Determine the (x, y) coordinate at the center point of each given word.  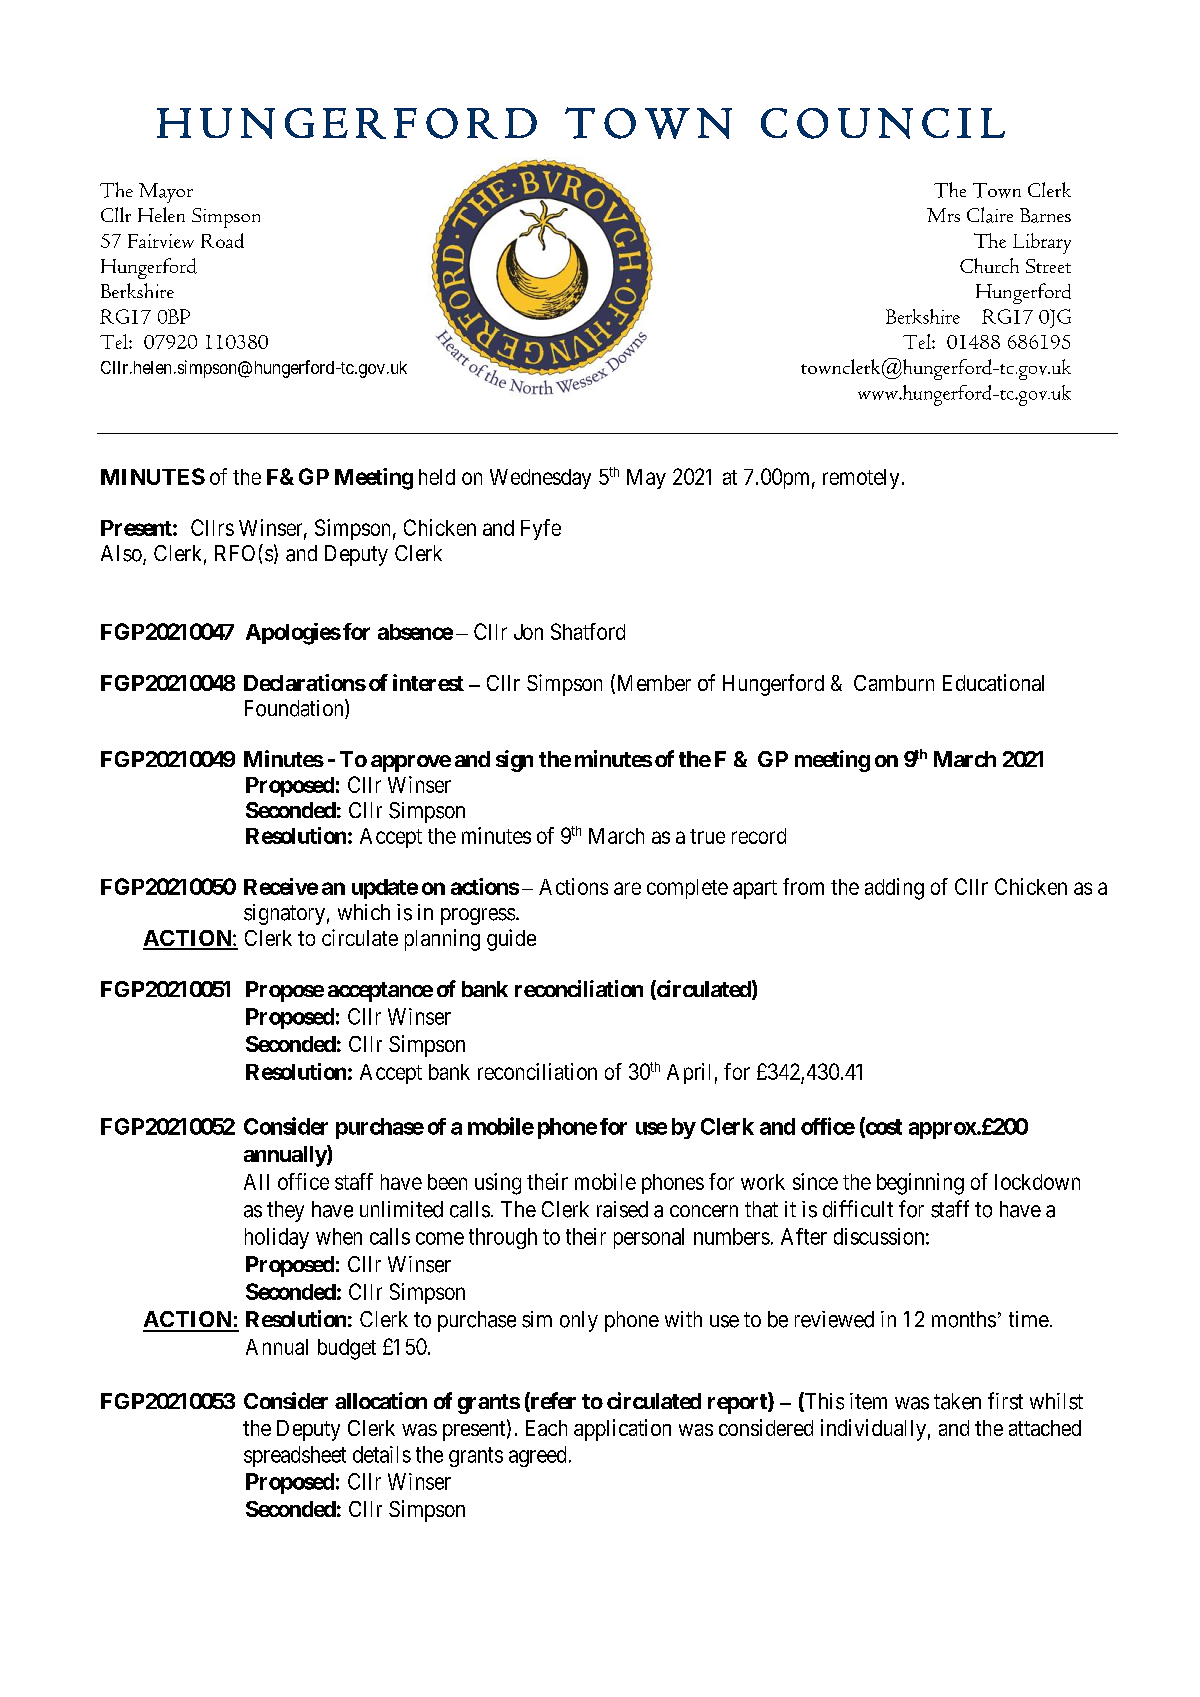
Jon (528, 632)
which (364, 912)
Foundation (295, 709)
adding (894, 889)
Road (222, 240)
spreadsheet (295, 1456)
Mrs (943, 215)
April (688, 1073)
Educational (993, 682)
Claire (990, 215)
